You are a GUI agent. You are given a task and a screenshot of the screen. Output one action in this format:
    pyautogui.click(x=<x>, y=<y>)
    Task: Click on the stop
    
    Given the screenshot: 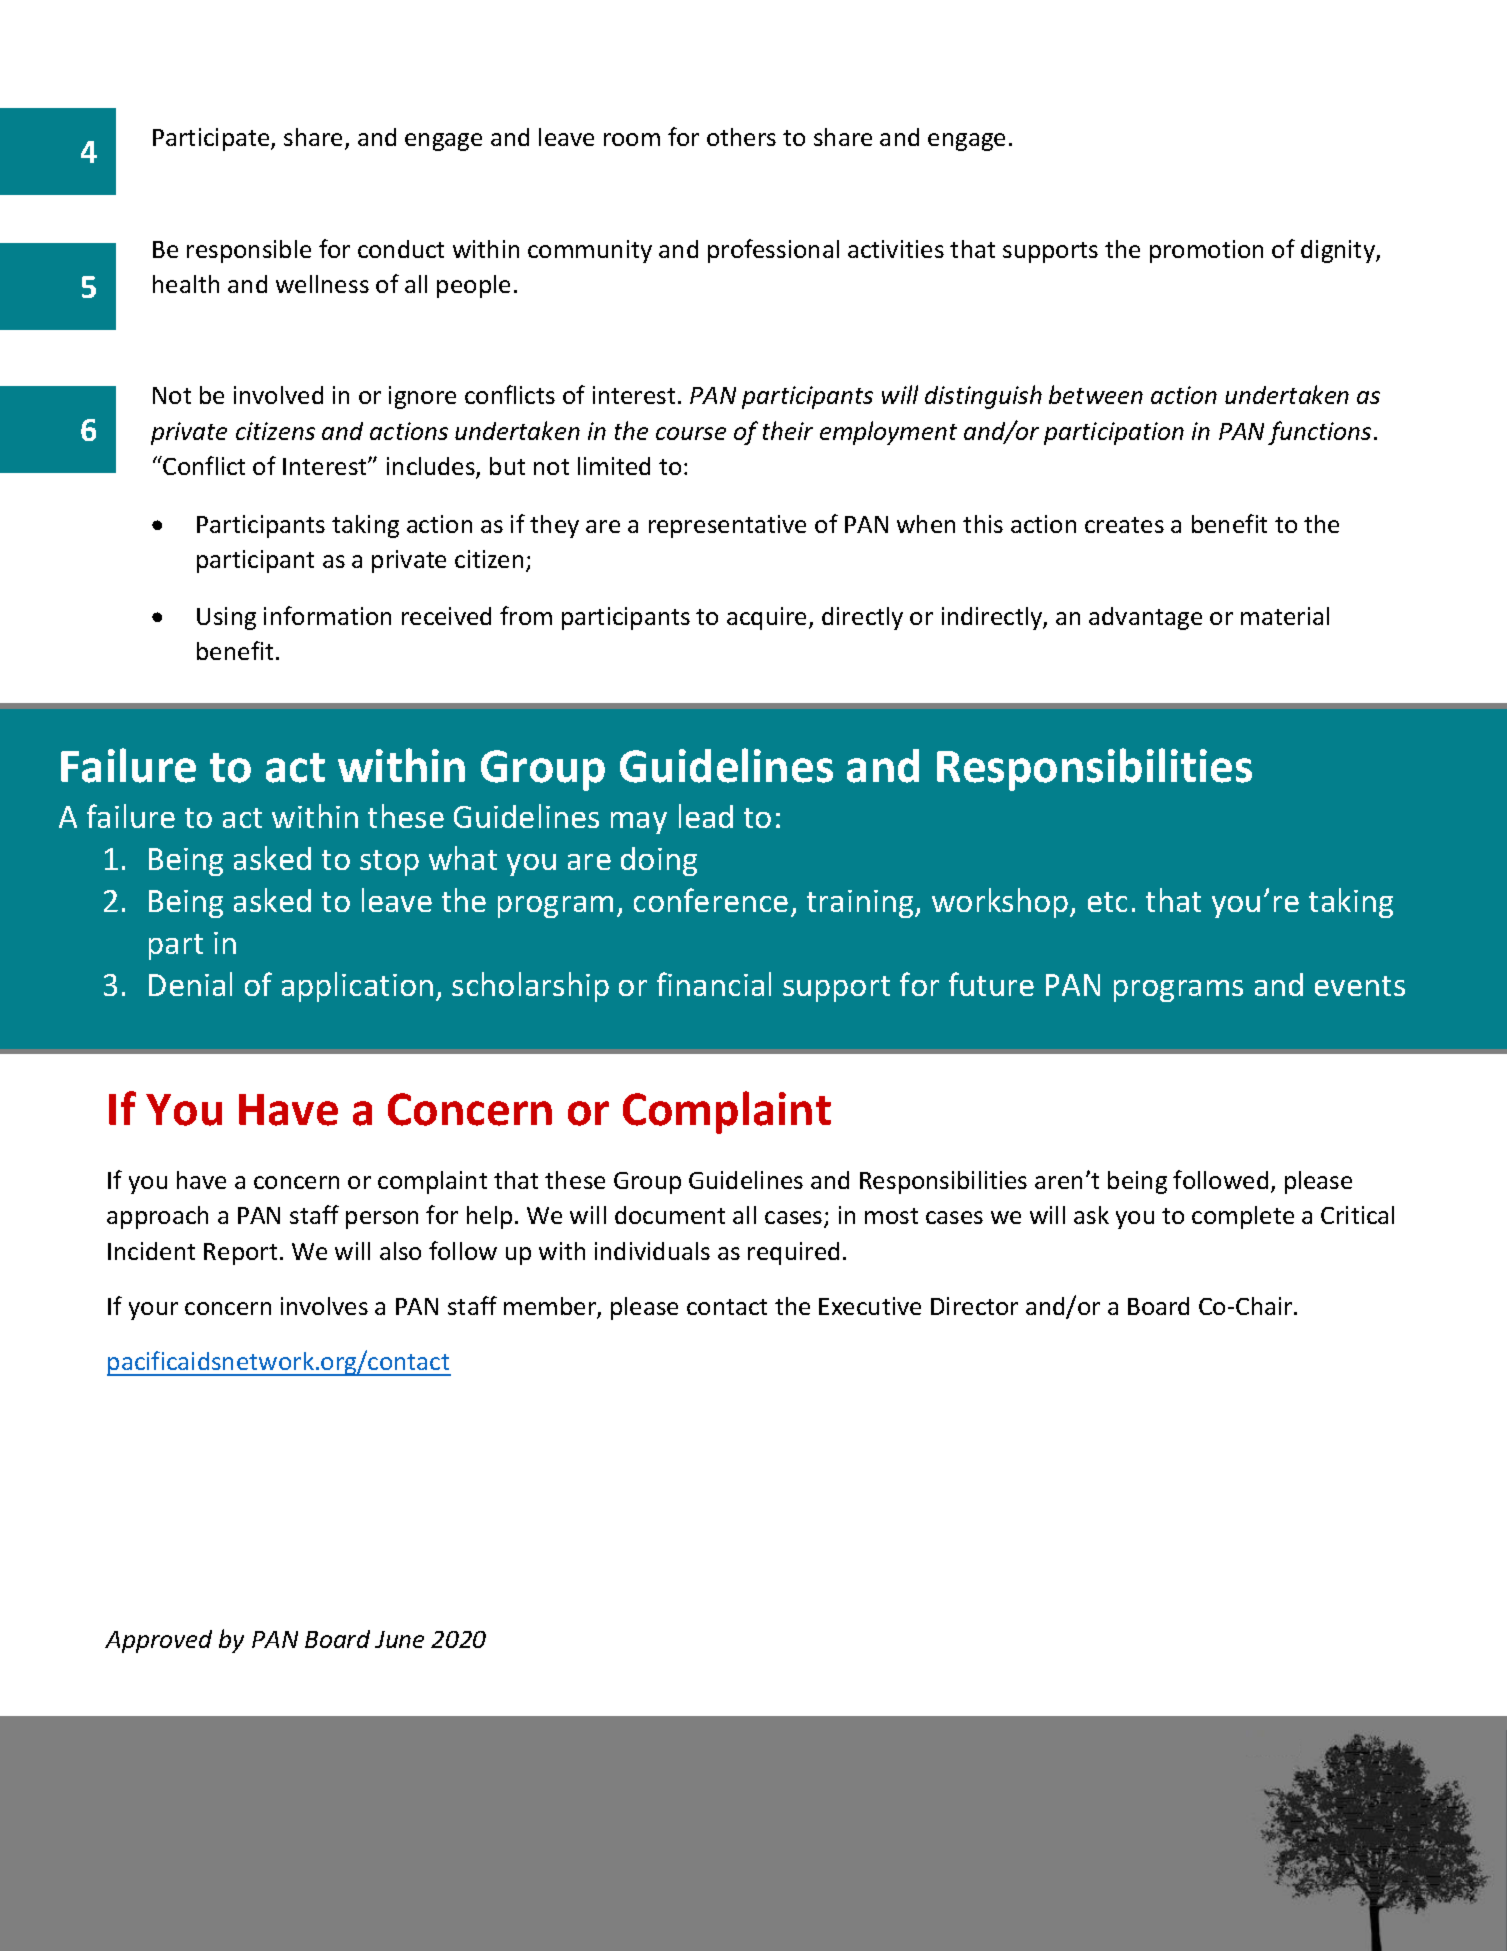 What is the action you would take?
    pyautogui.click(x=389, y=863)
